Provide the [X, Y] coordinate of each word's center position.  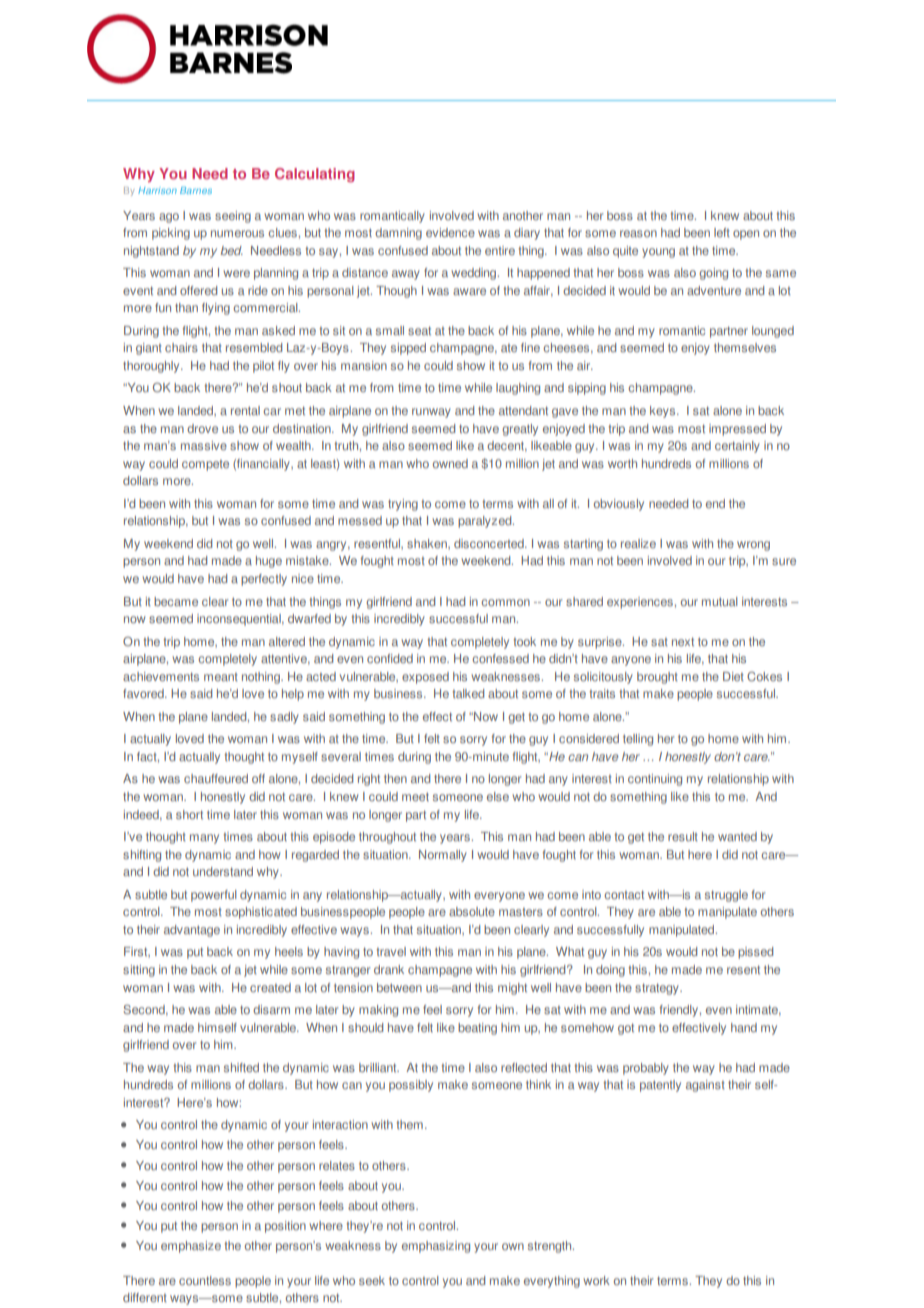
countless [205, 1280]
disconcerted [490, 543]
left [722, 232]
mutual [720, 601]
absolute [472, 911]
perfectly [264, 580]
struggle [726, 896]
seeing [233, 217]
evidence [450, 232]
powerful [214, 896]
